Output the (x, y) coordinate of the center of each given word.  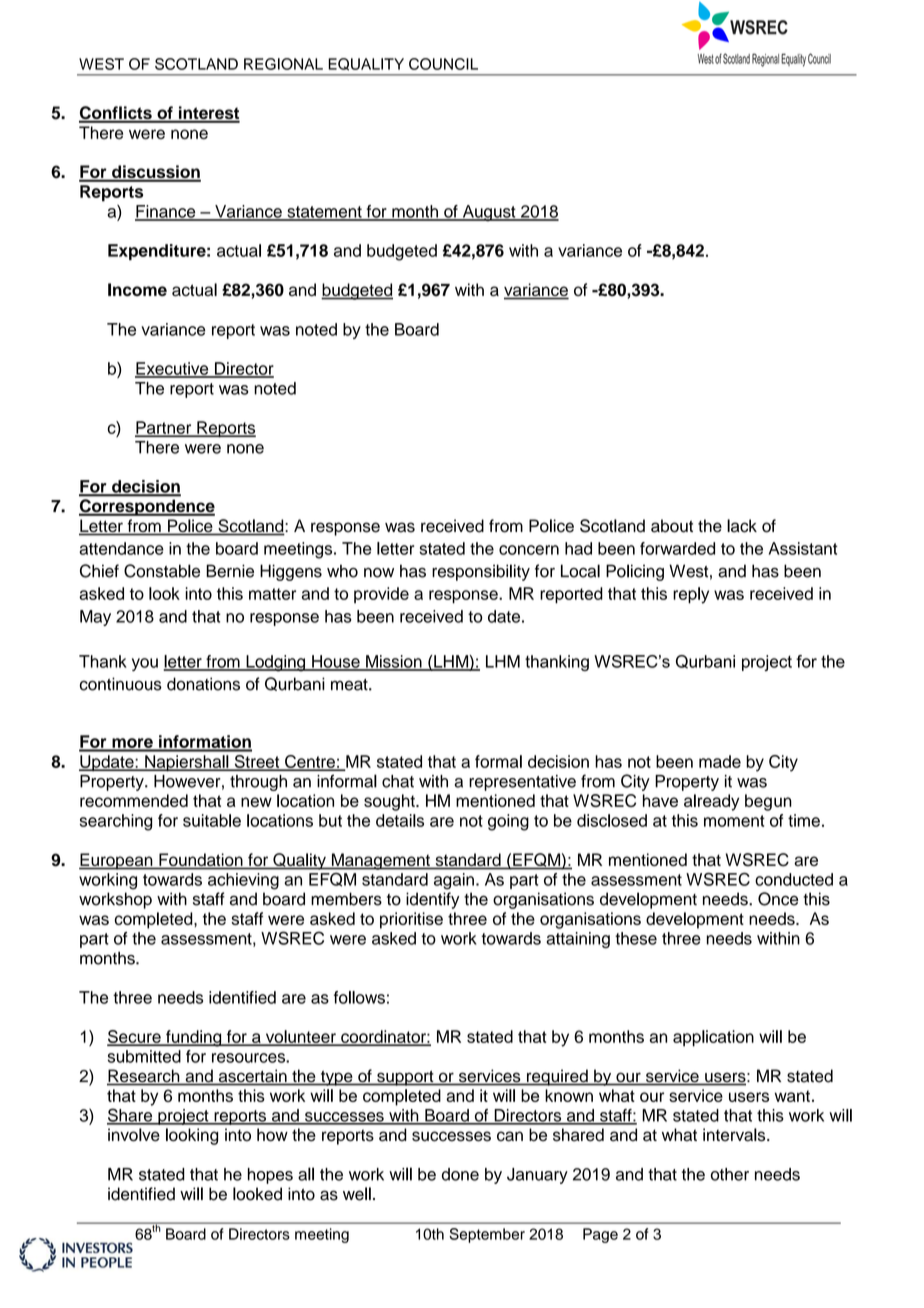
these (636, 938)
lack (742, 526)
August (489, 213)
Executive (173, 369)
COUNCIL (443, 64)
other (730, 1174)
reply (691, 595)
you (145, 664)
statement (324, 213)
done (460, 1174)
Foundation (201, 861)
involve (134, 1135)
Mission (394, 662)
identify (432, 900)
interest (208, 114)
